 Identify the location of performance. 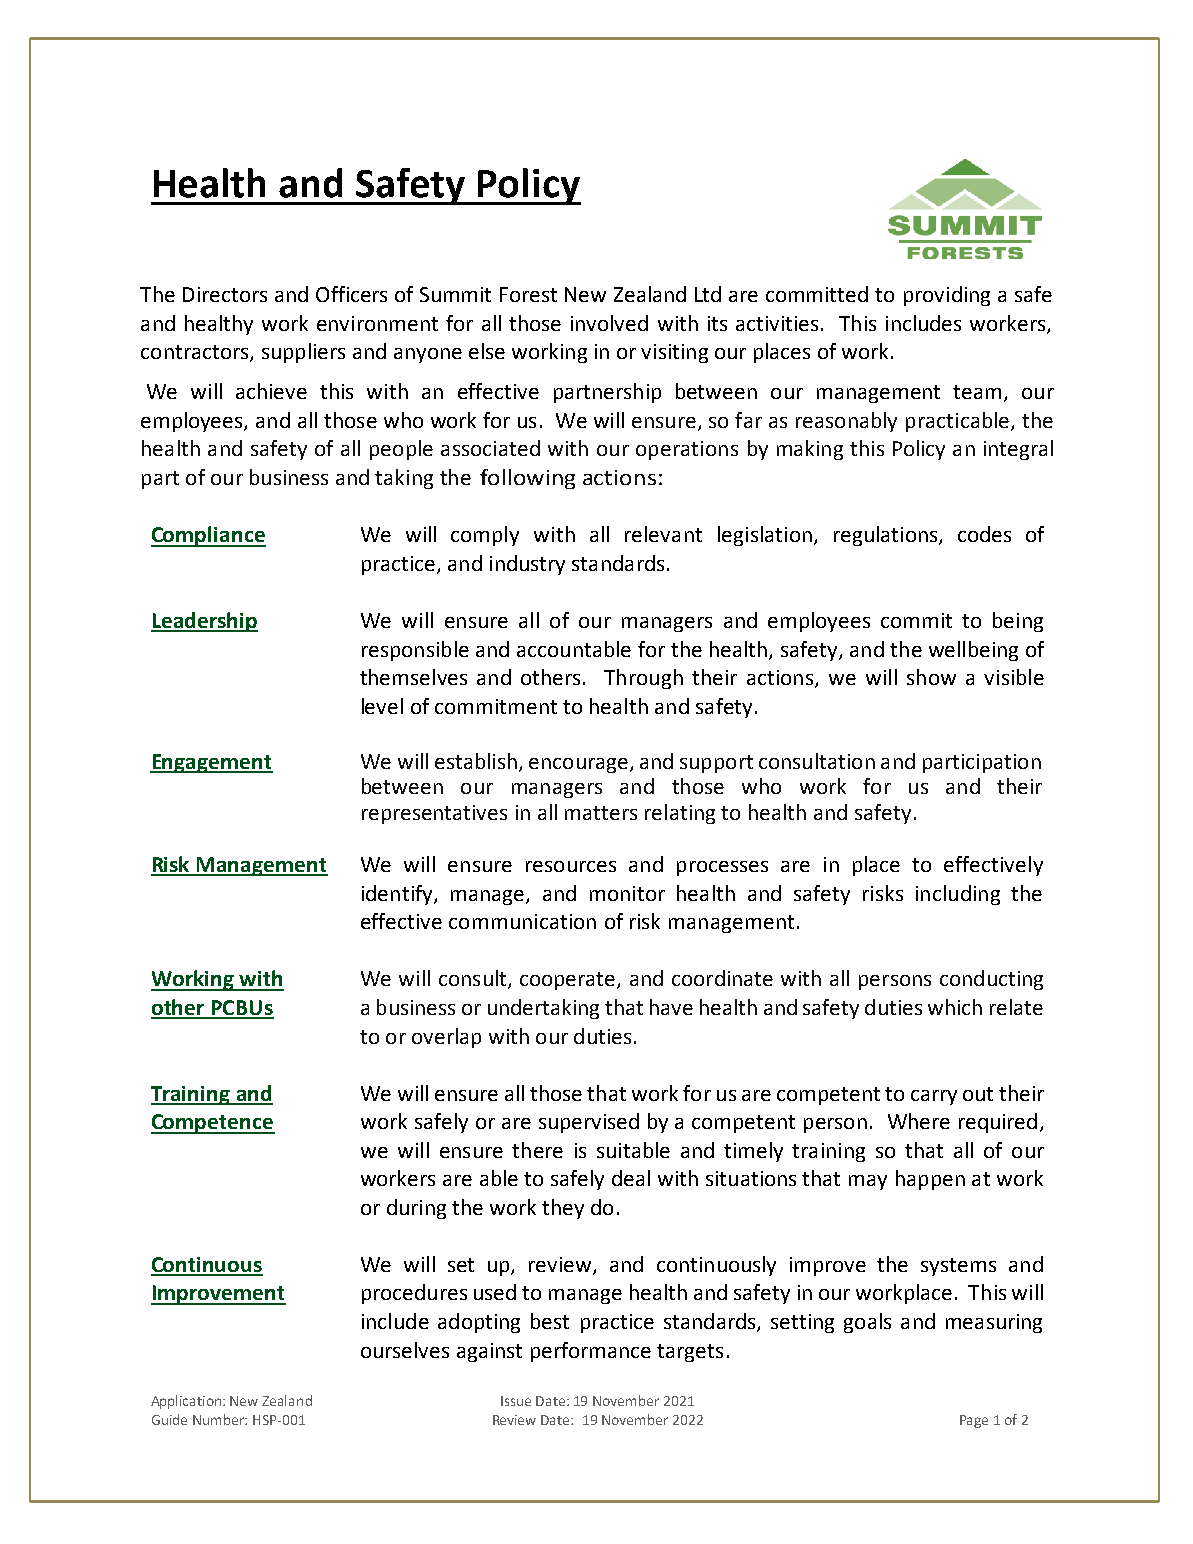
(591, 1352).
